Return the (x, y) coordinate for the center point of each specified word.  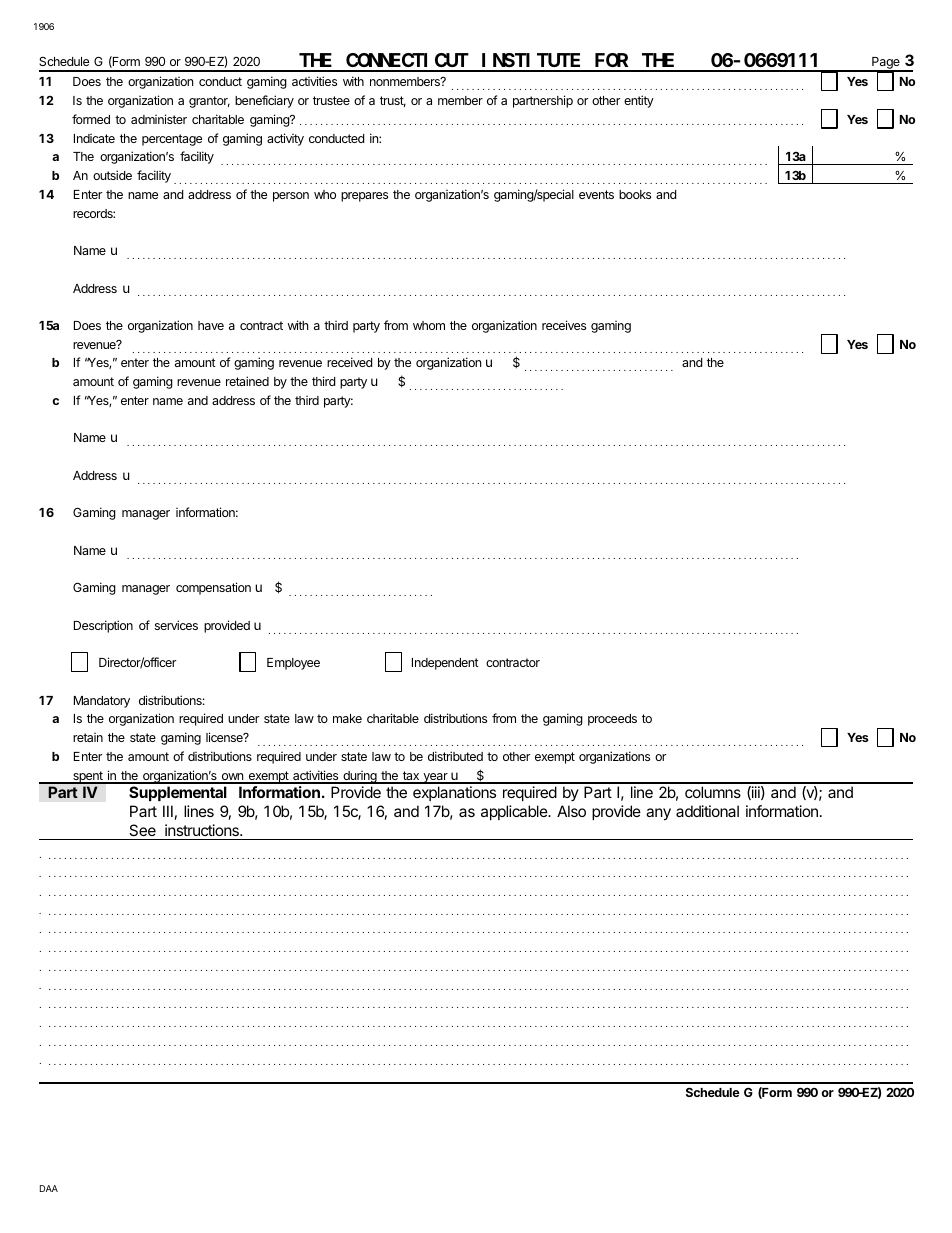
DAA (49, 1188)
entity (639, 101)
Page (886, 64)
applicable (515, 812)
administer (159, 119)
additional (707, 811)
